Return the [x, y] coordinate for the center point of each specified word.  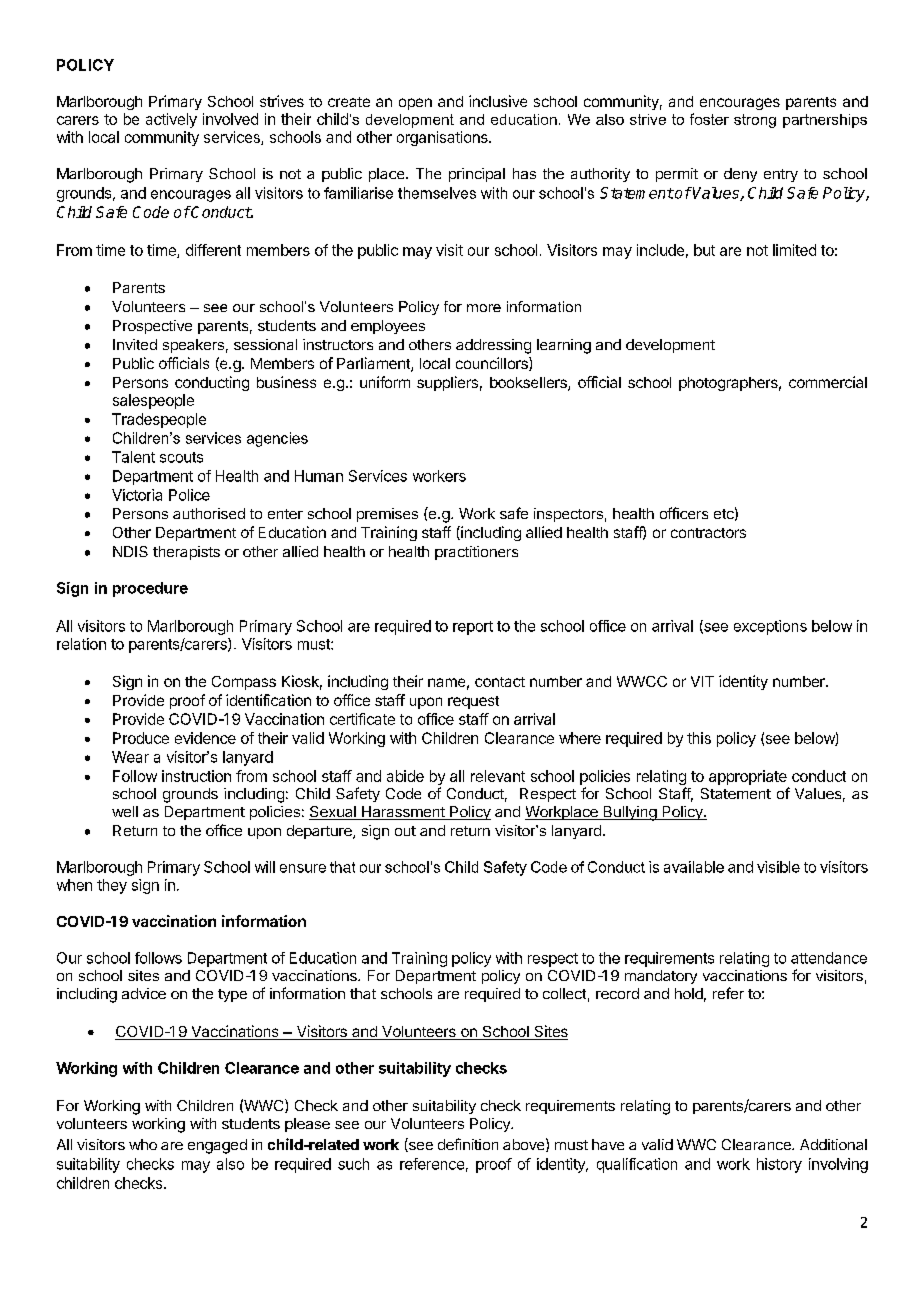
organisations [443, 138]
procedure [150, 589]
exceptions [770, 627]
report [473, 628]
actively [171, 120]
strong [755, 121]
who [143, 1144]
